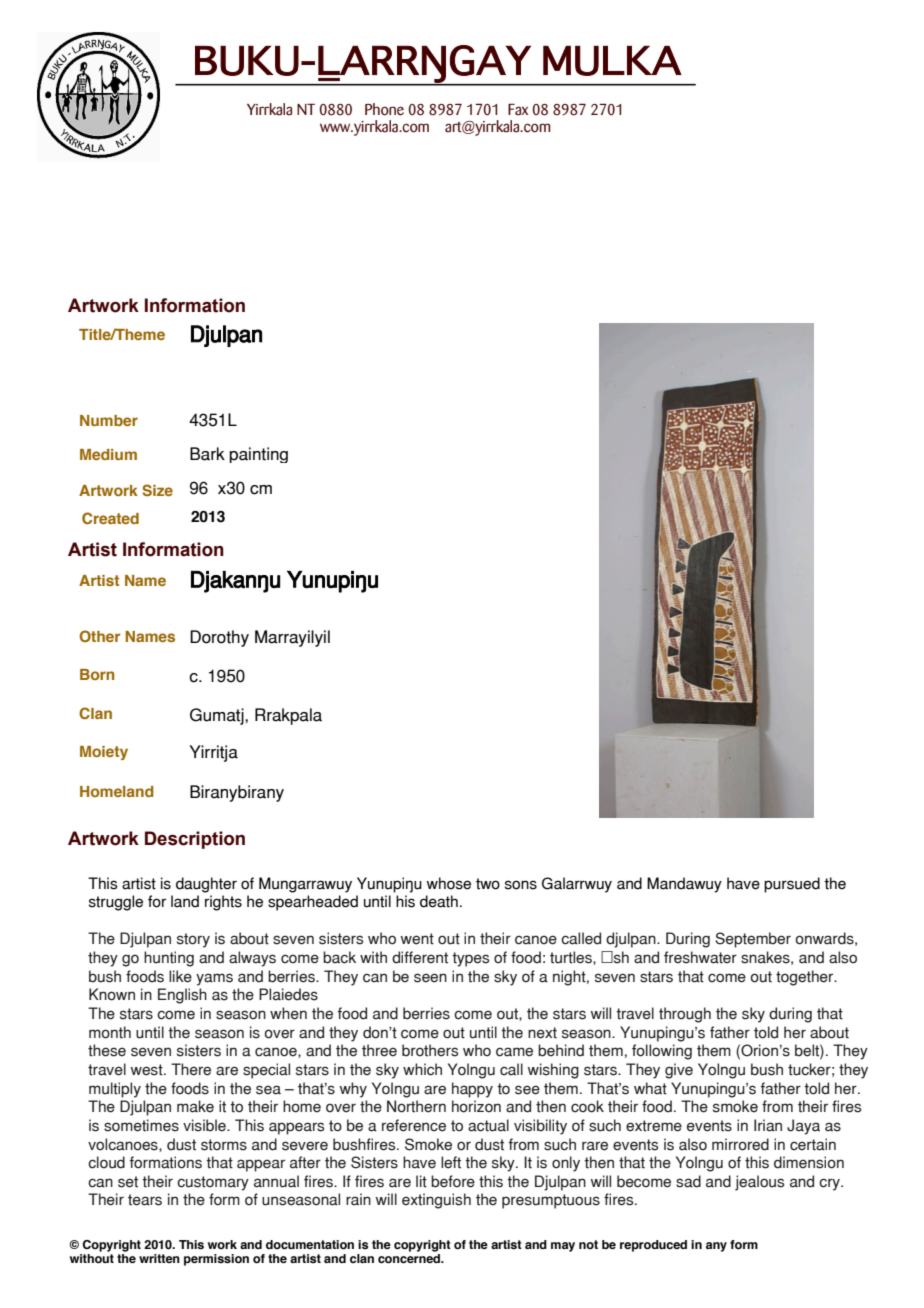 Image resolution: width=924 pixels, height=1308 pixels. What do you see at coordinates (157, 490) in the page?
I see `Size` at bounding box center [157, 490].
